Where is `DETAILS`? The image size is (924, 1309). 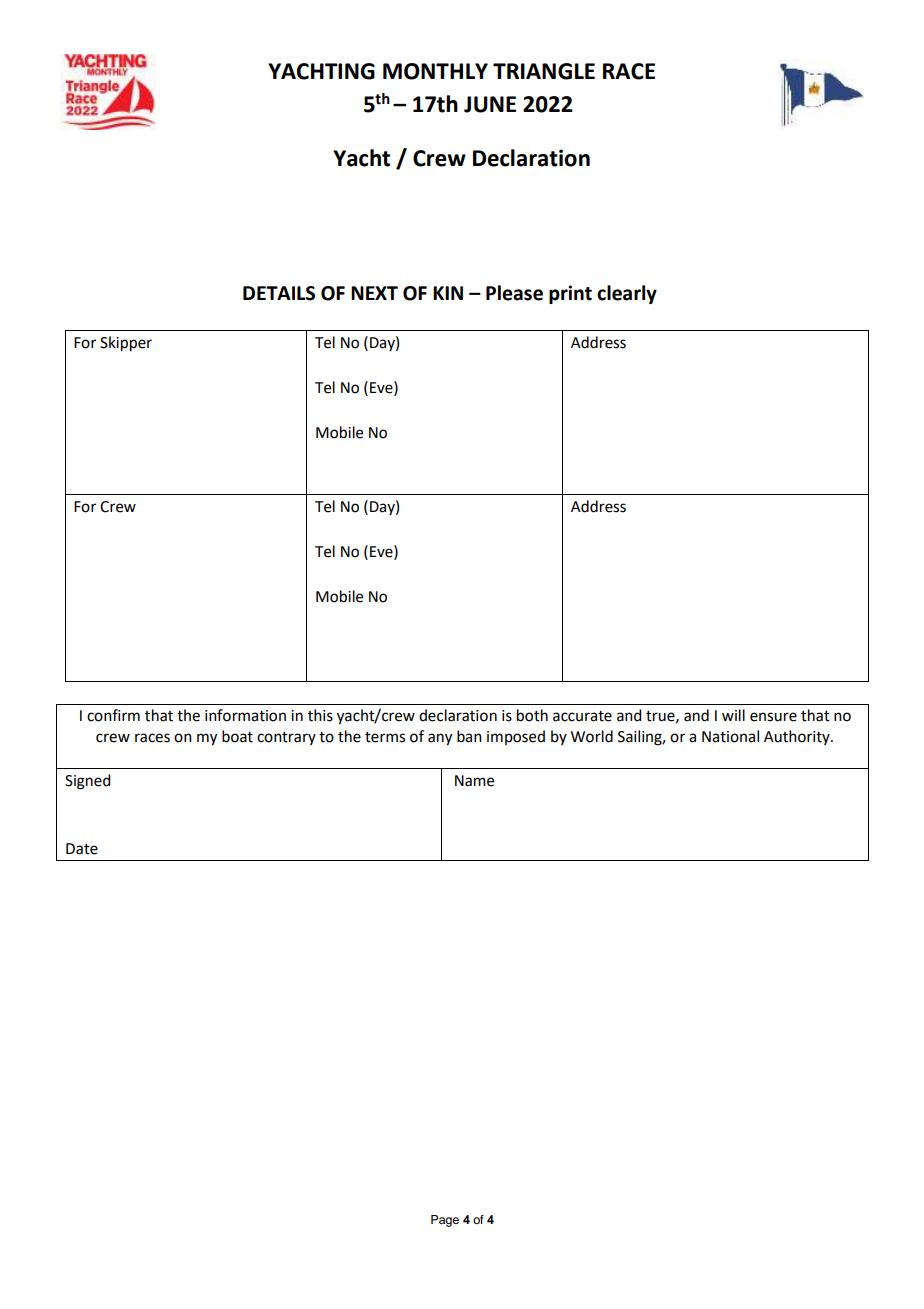 DETAILS is located at coordinates (279, 293).
